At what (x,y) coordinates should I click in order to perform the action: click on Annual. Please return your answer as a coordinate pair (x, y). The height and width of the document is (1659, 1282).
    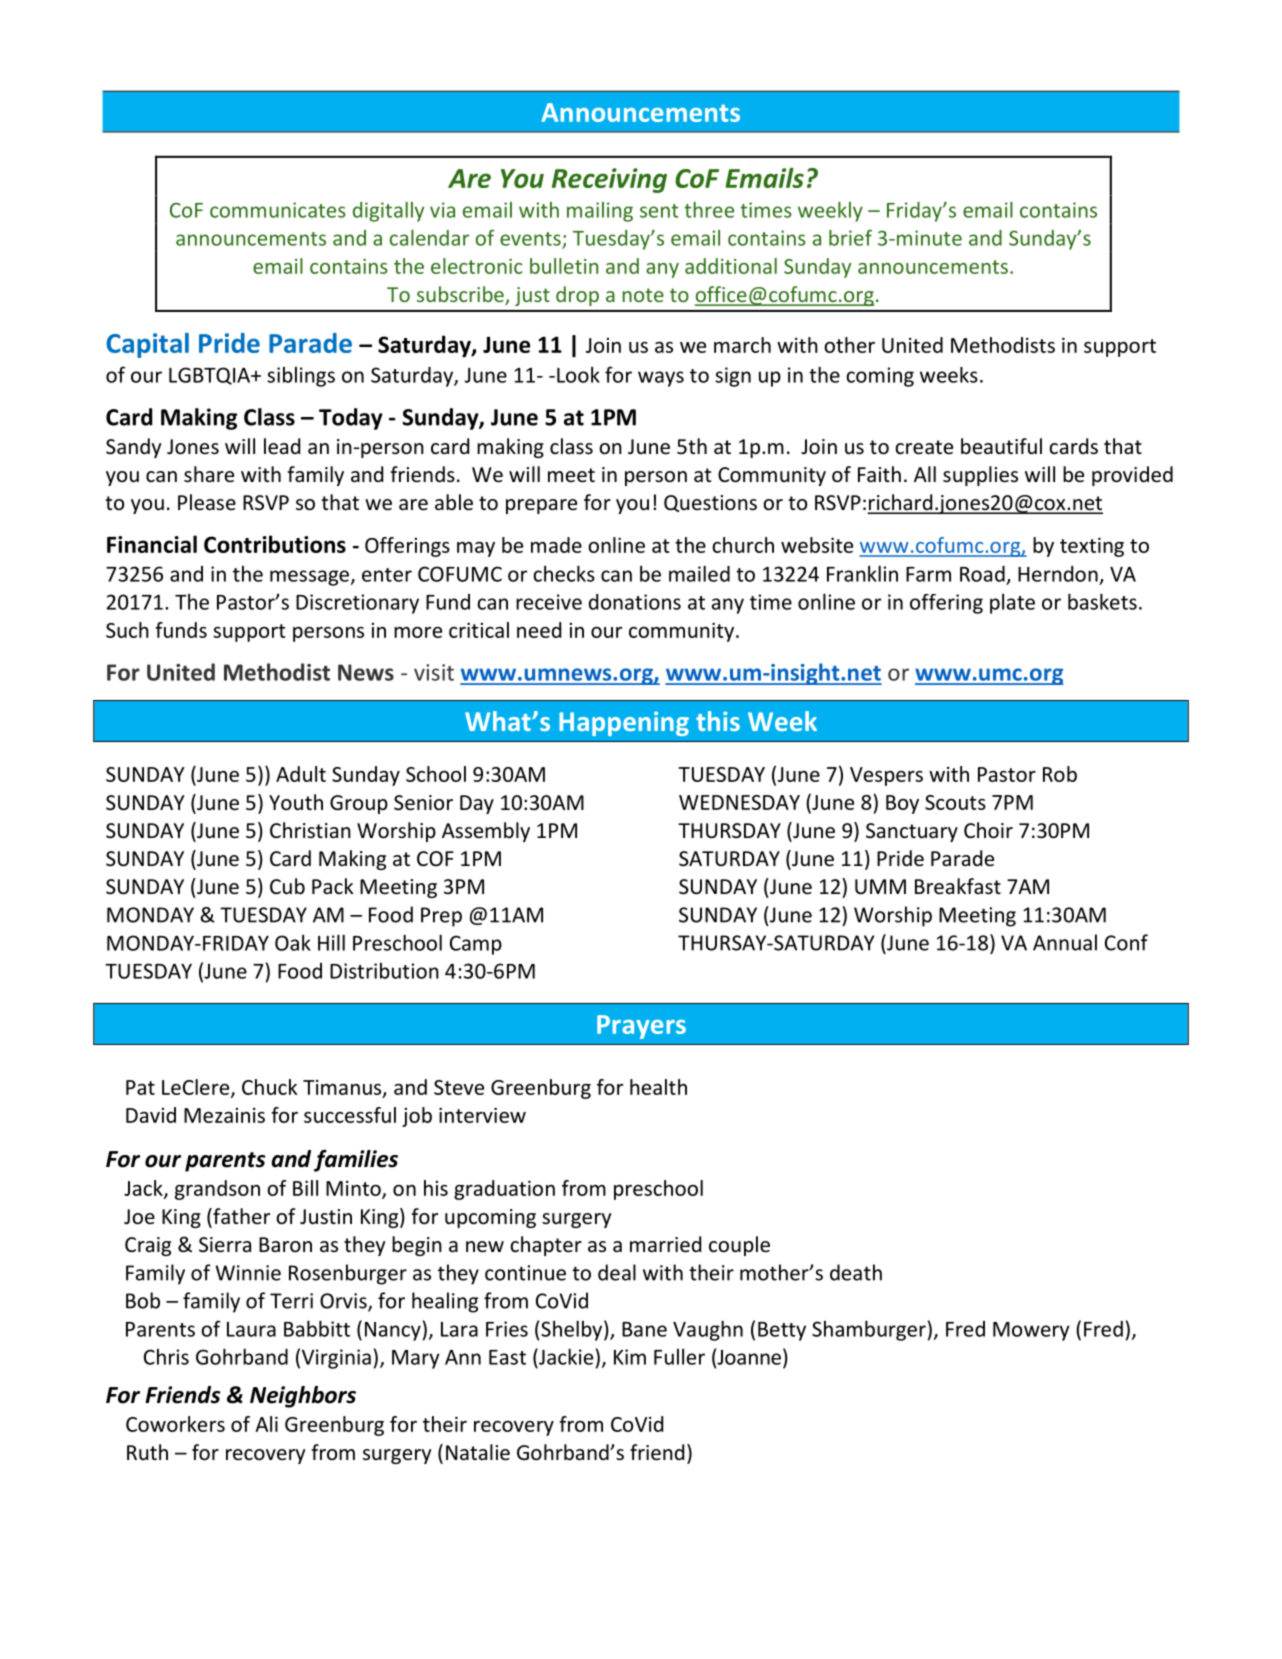
    Looking at the image, I should click on (1065, 942).
